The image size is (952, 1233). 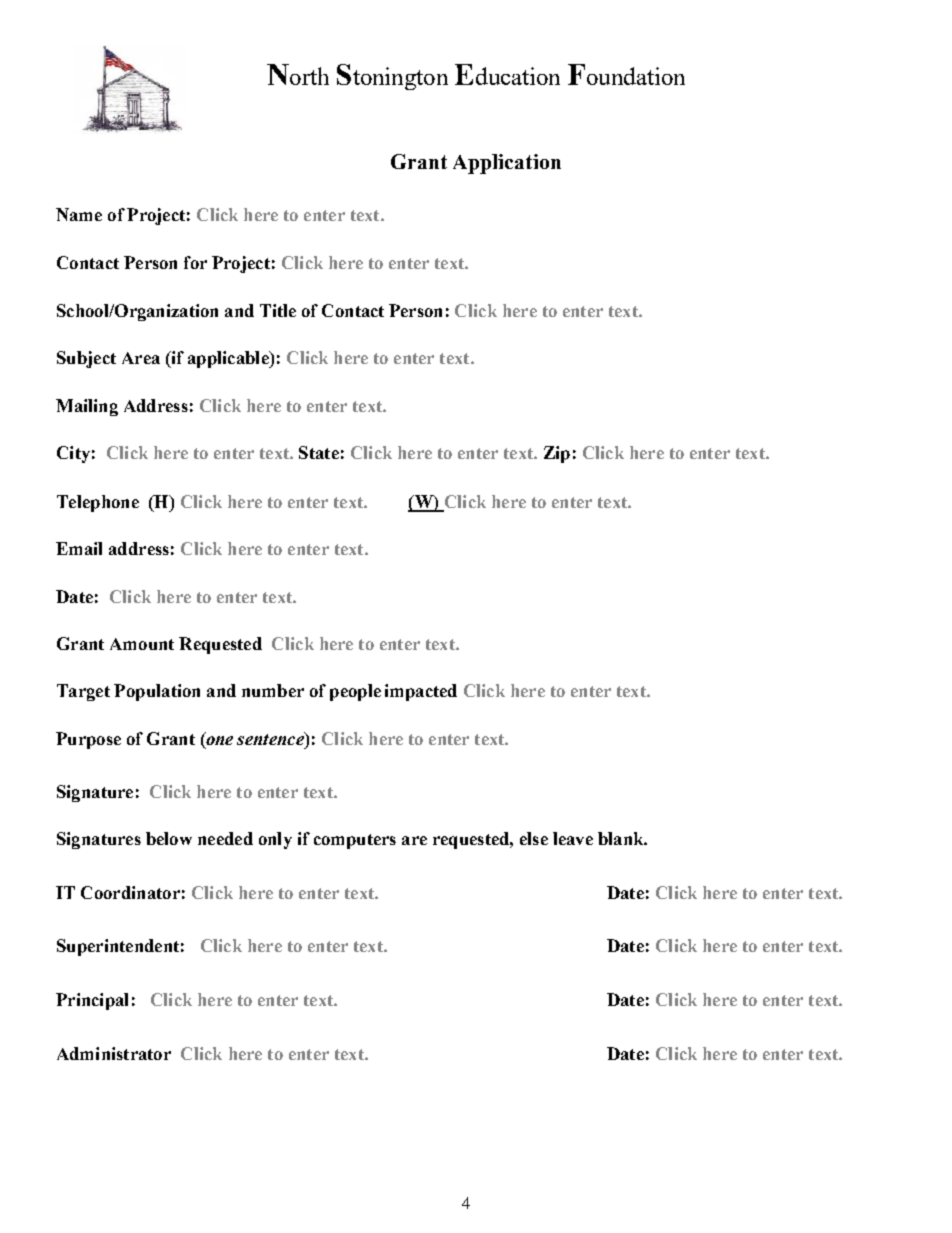 What do you see at coordinates (557, 454) in the page?
I see `Zip` at bounding box center [557, 454].
